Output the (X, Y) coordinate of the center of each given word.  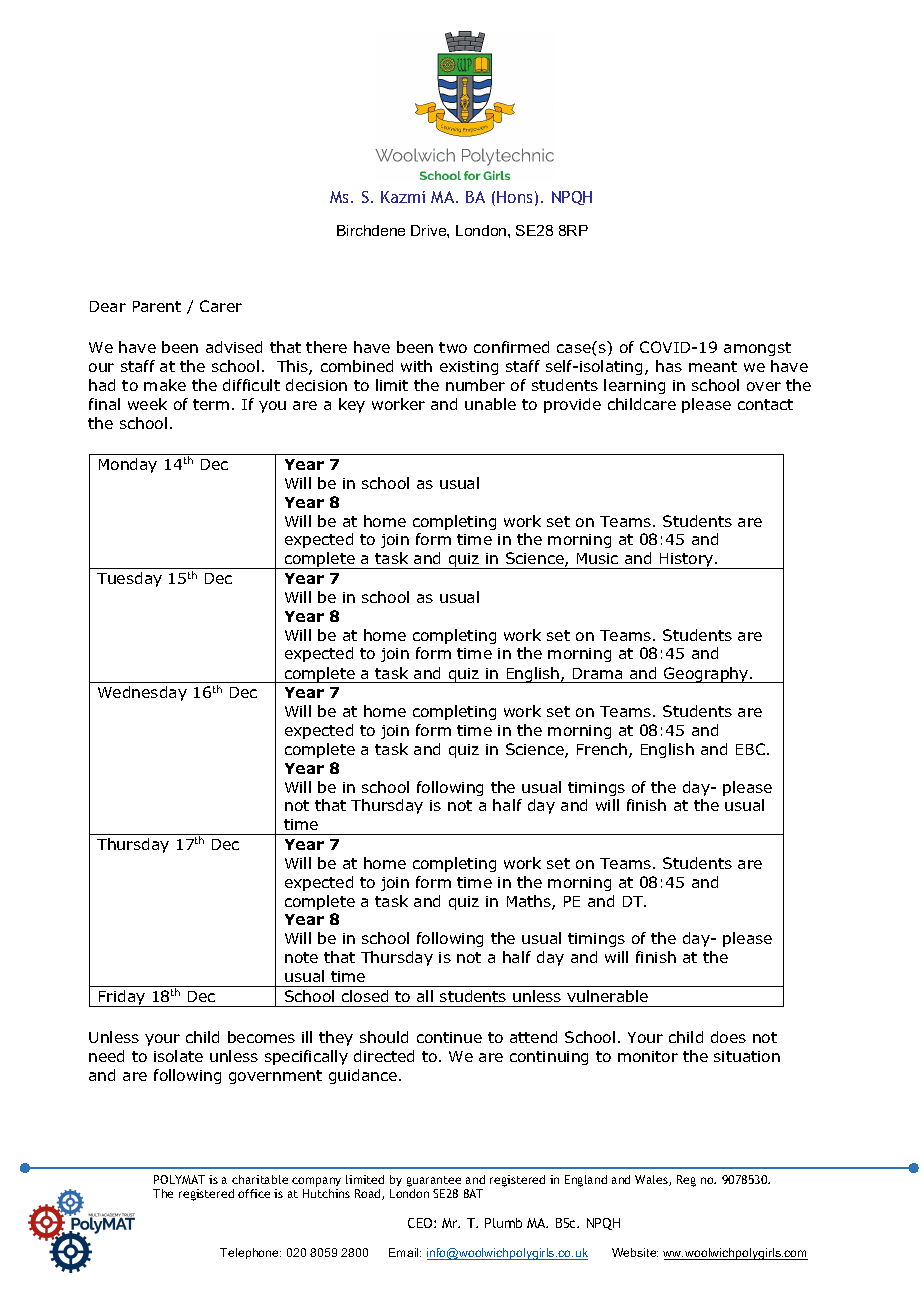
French (602, 749)
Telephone (250, 1253)
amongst (757, 349)
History (687, 561)
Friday (122, 998)
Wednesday (142, 693)
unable (490, 404)
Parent (157, 306)
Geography (706, 675)
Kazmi (403, 197)
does (728, 1037)
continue (449, 1037)
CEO (421, 1223)
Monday (128, 465)
